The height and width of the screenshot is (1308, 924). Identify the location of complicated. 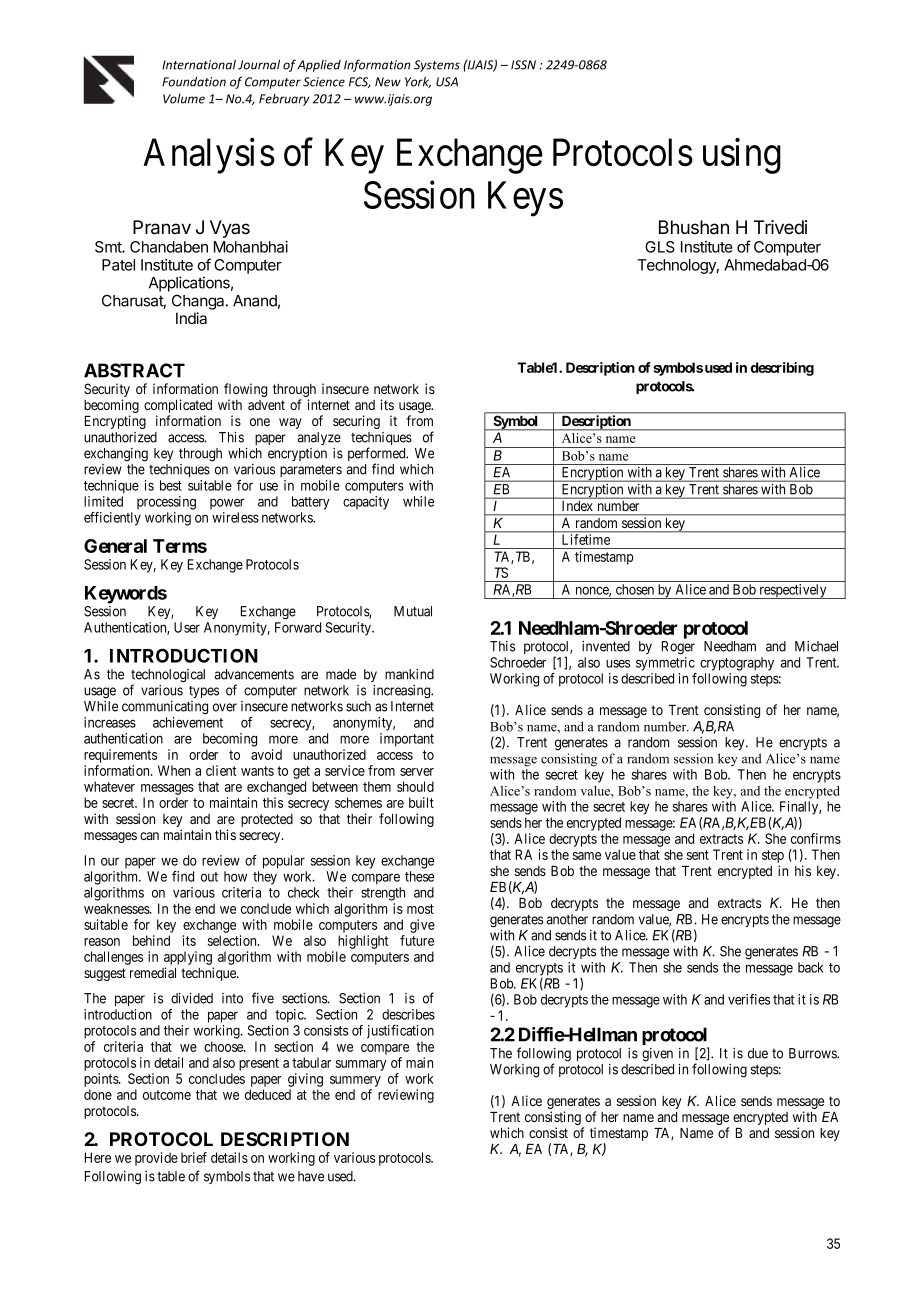
(178, 407).
